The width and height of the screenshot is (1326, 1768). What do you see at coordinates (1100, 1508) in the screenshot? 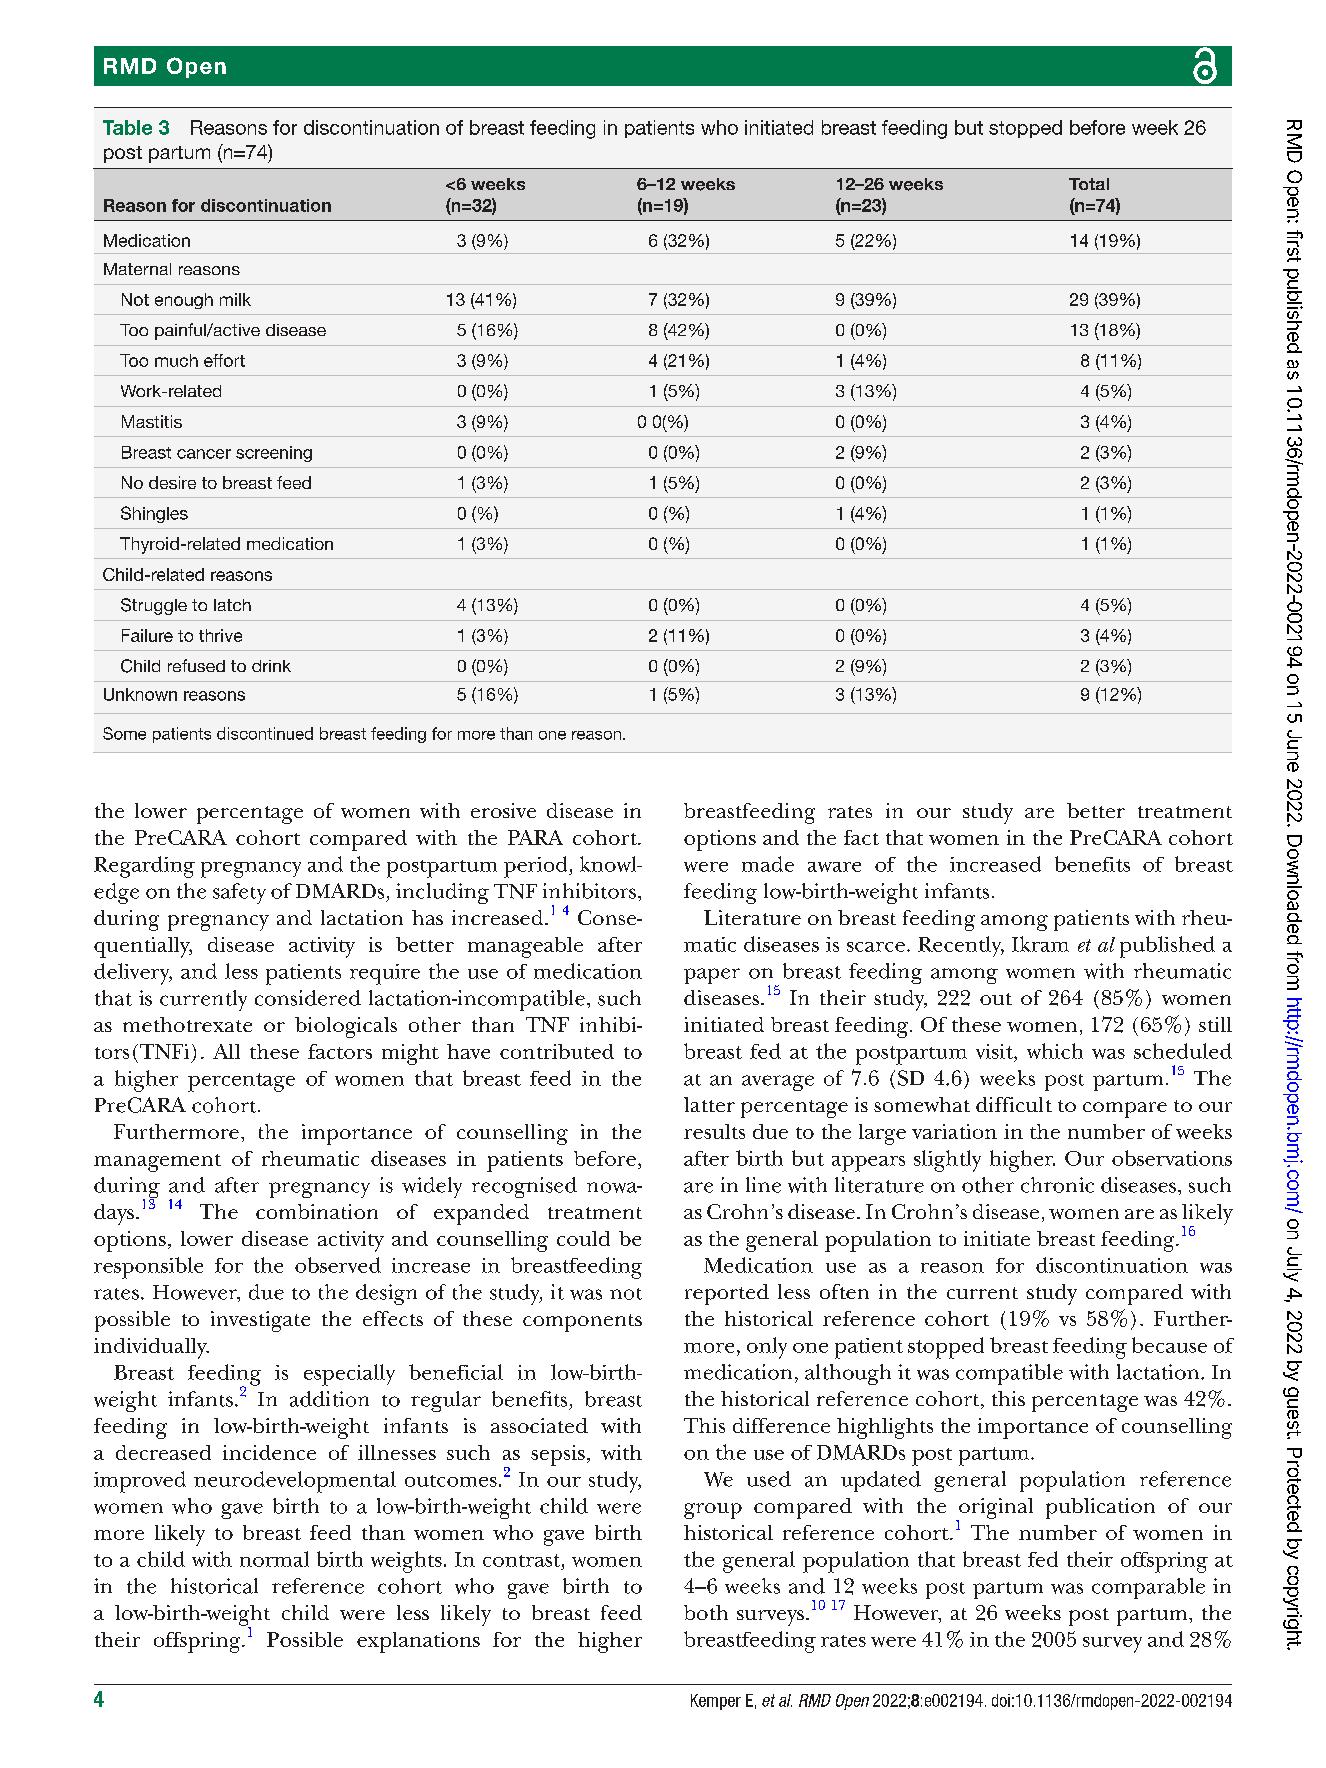
I see `publication` at bounding box center [1100, 1508].
